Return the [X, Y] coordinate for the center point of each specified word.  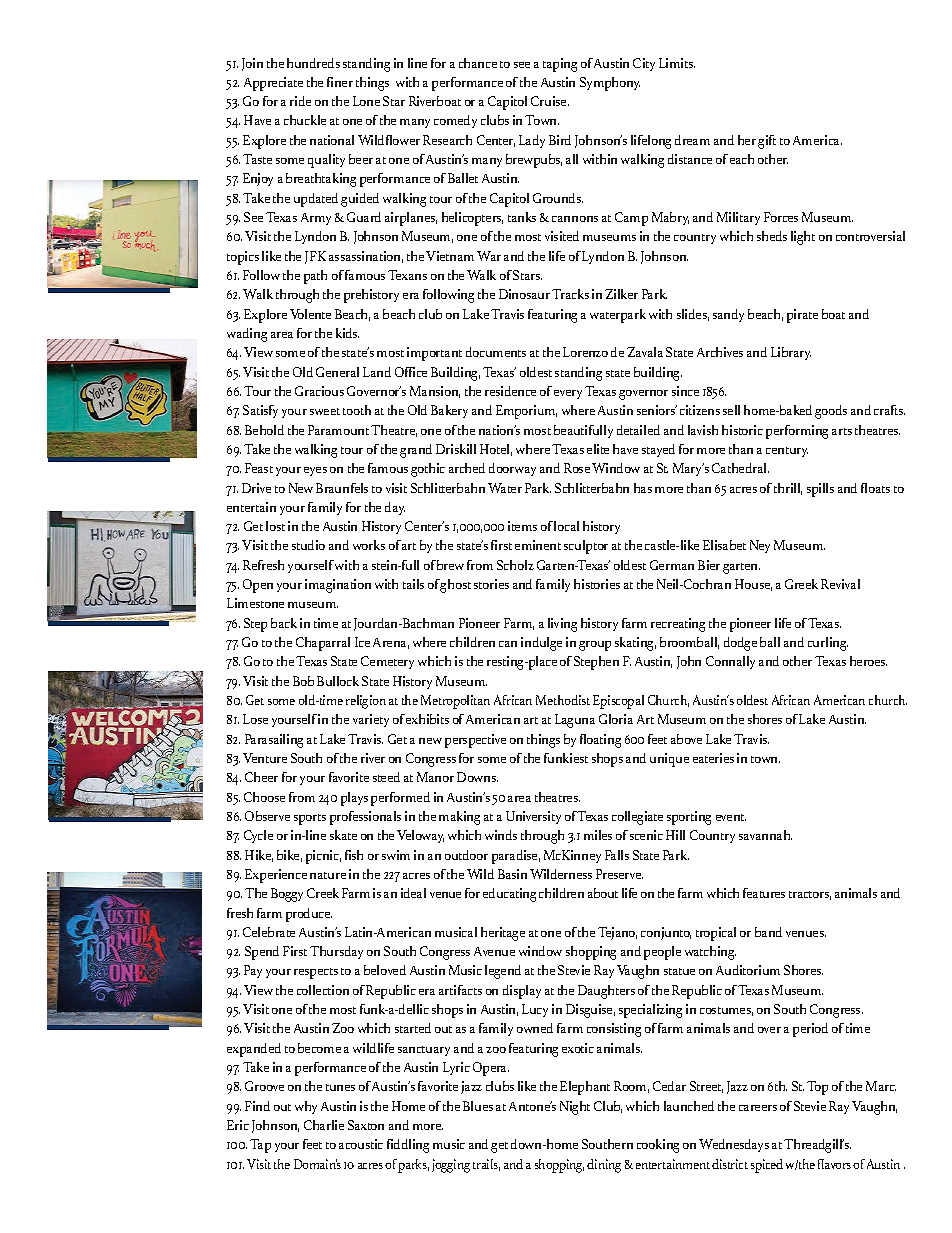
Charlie [324, 1125]
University [533, 817]
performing [797, 432]
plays [354, 799]
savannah [765, 835]
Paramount [338, 430]
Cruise [550, 101]
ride [300, 101]
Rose [577, 468]
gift [767, 142]
